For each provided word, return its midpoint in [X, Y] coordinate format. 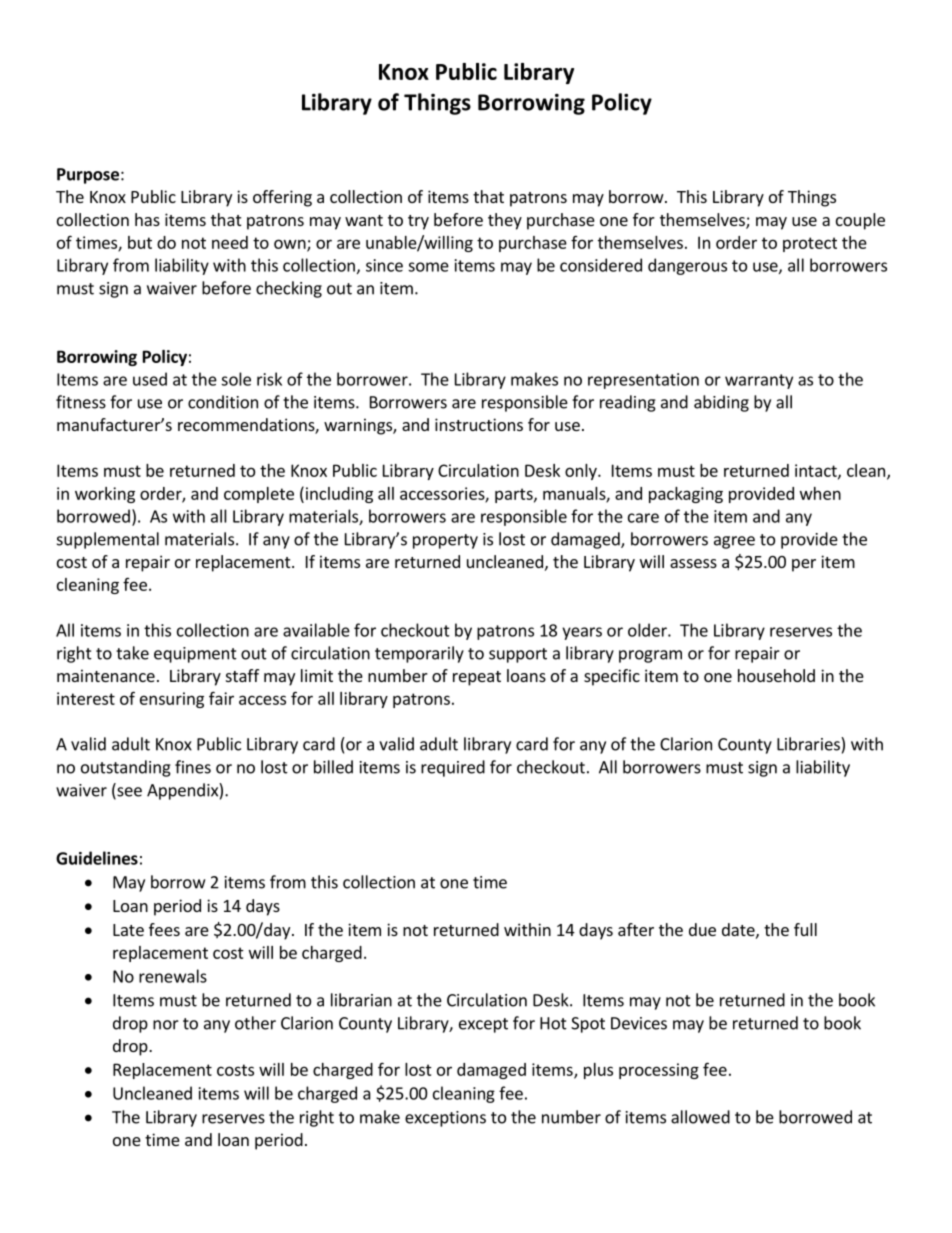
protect [810, 244]
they [505, 221]
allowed [700, 1117]
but [140, 242]
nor [166, 1025]
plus [598, 1071]
